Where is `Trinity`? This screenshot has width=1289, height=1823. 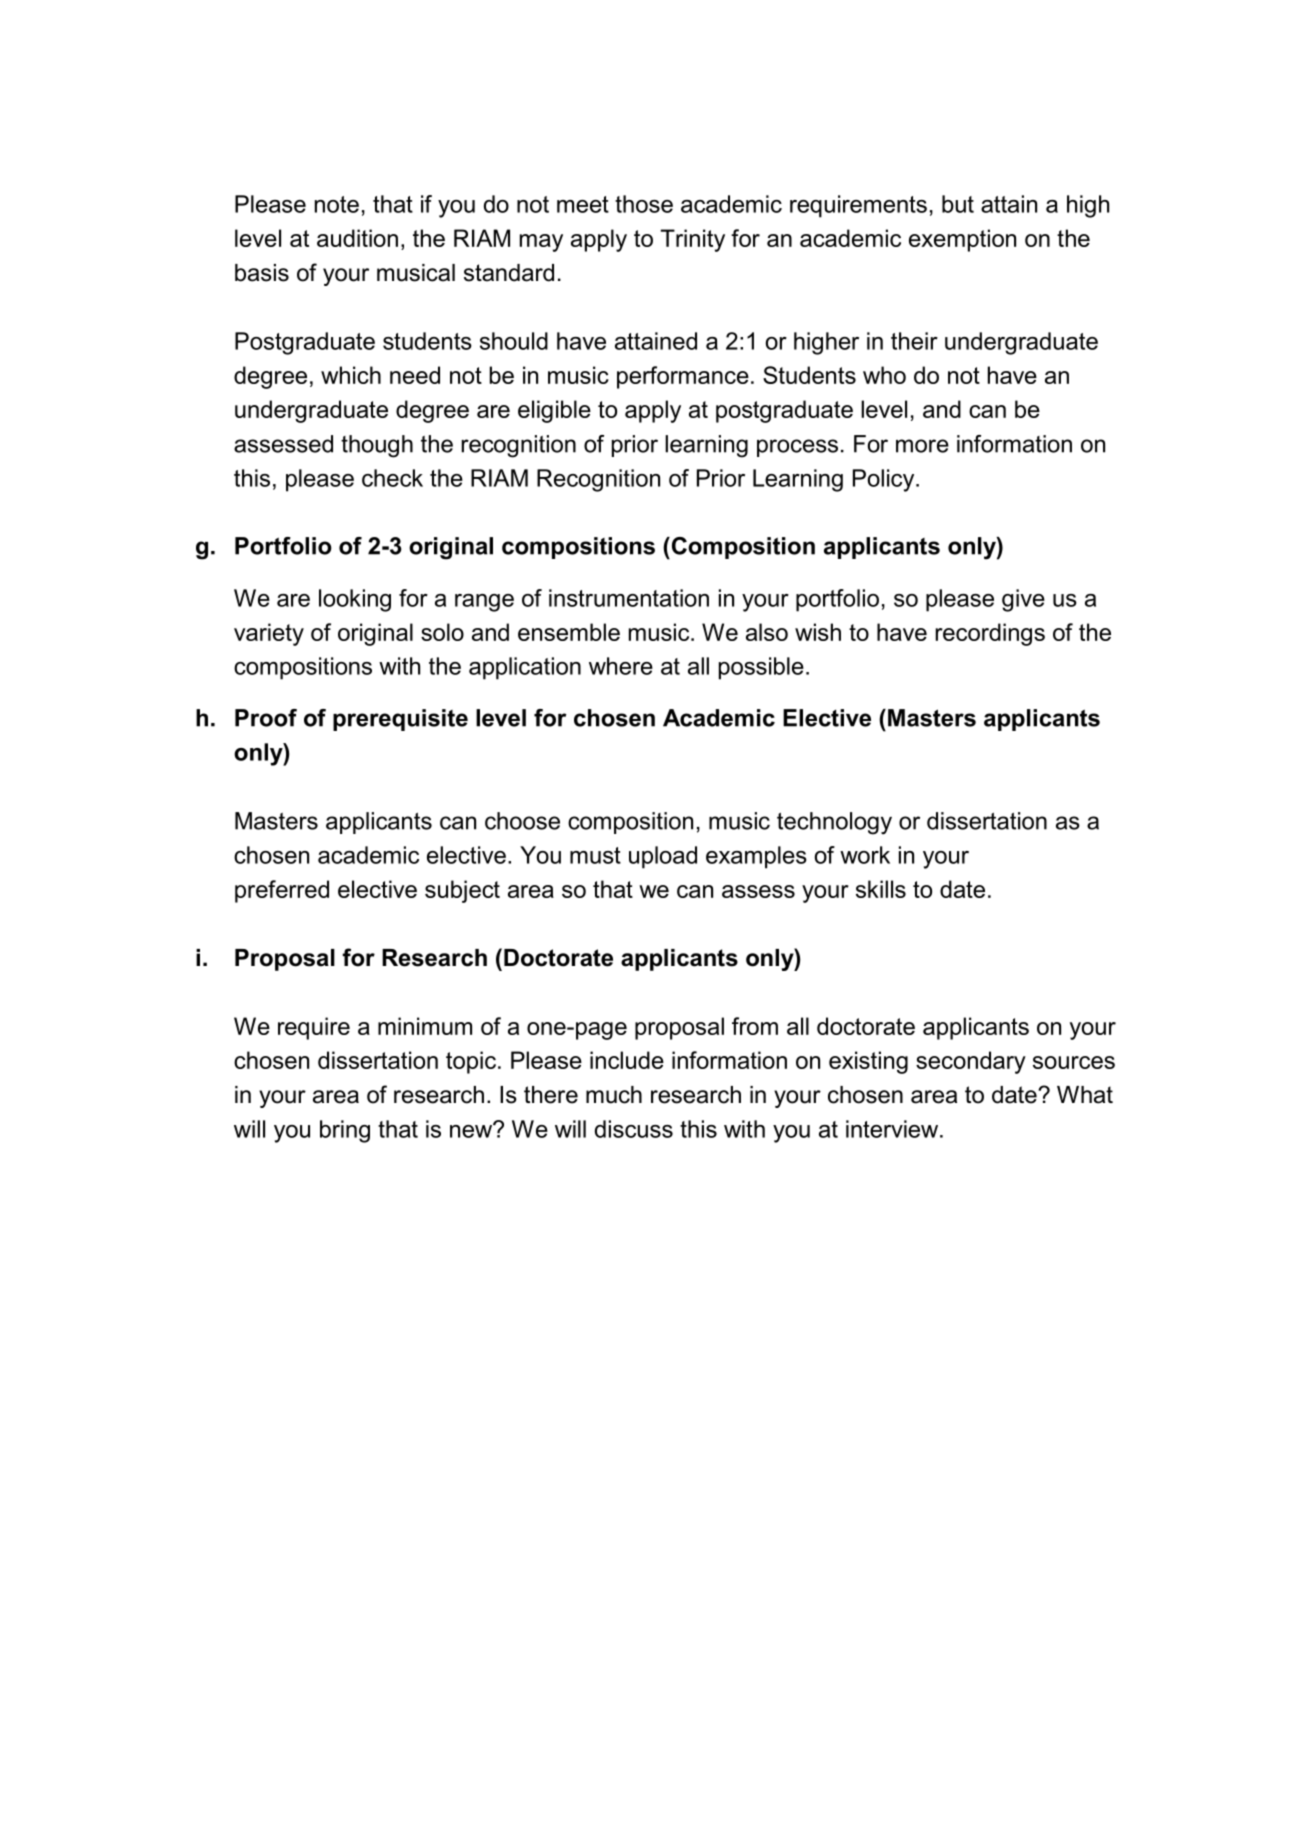
Trinity is located at coordinates (693, 240).
